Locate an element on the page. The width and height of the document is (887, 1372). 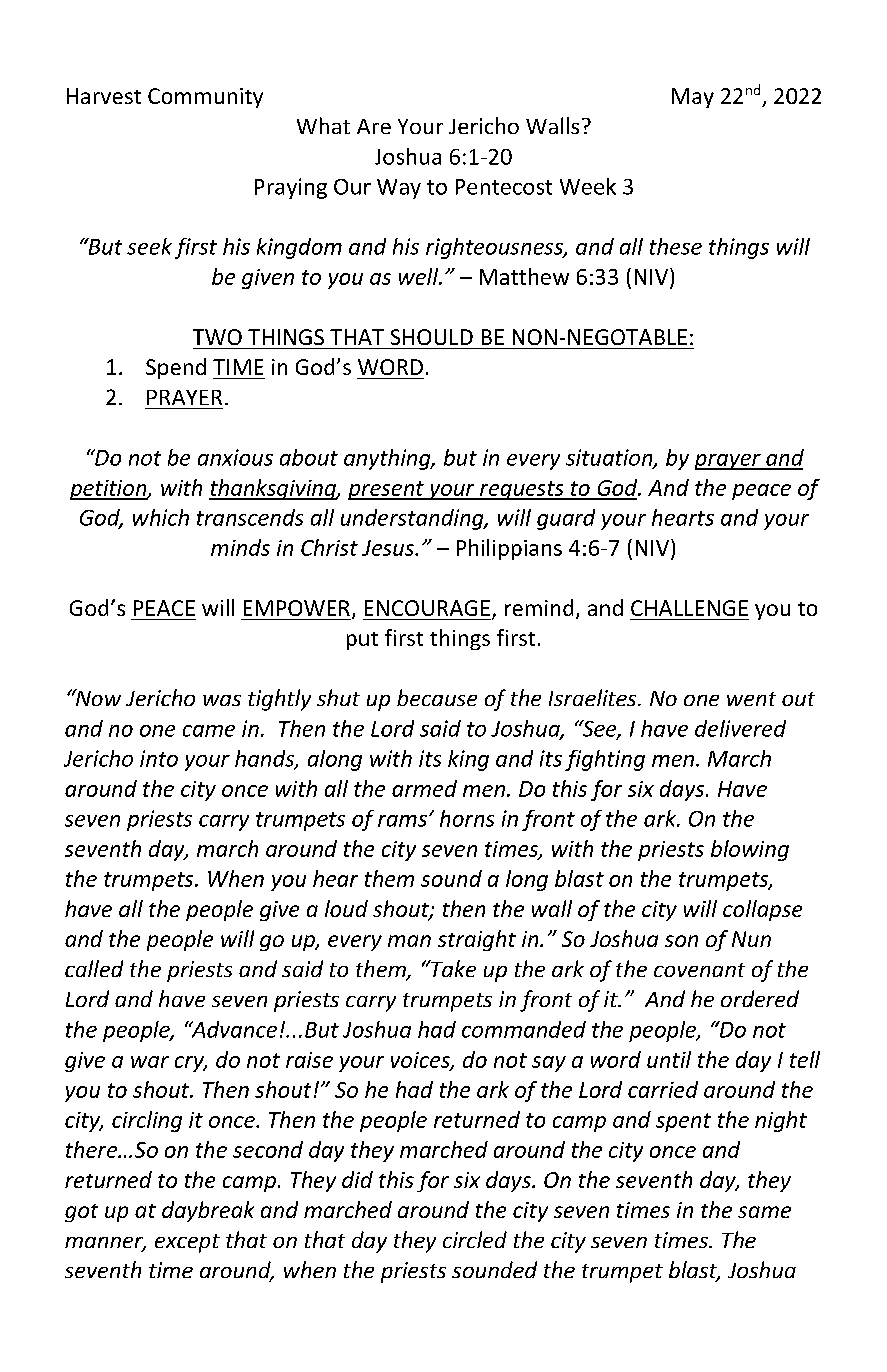
same is located at coordinates (764, 1212).
